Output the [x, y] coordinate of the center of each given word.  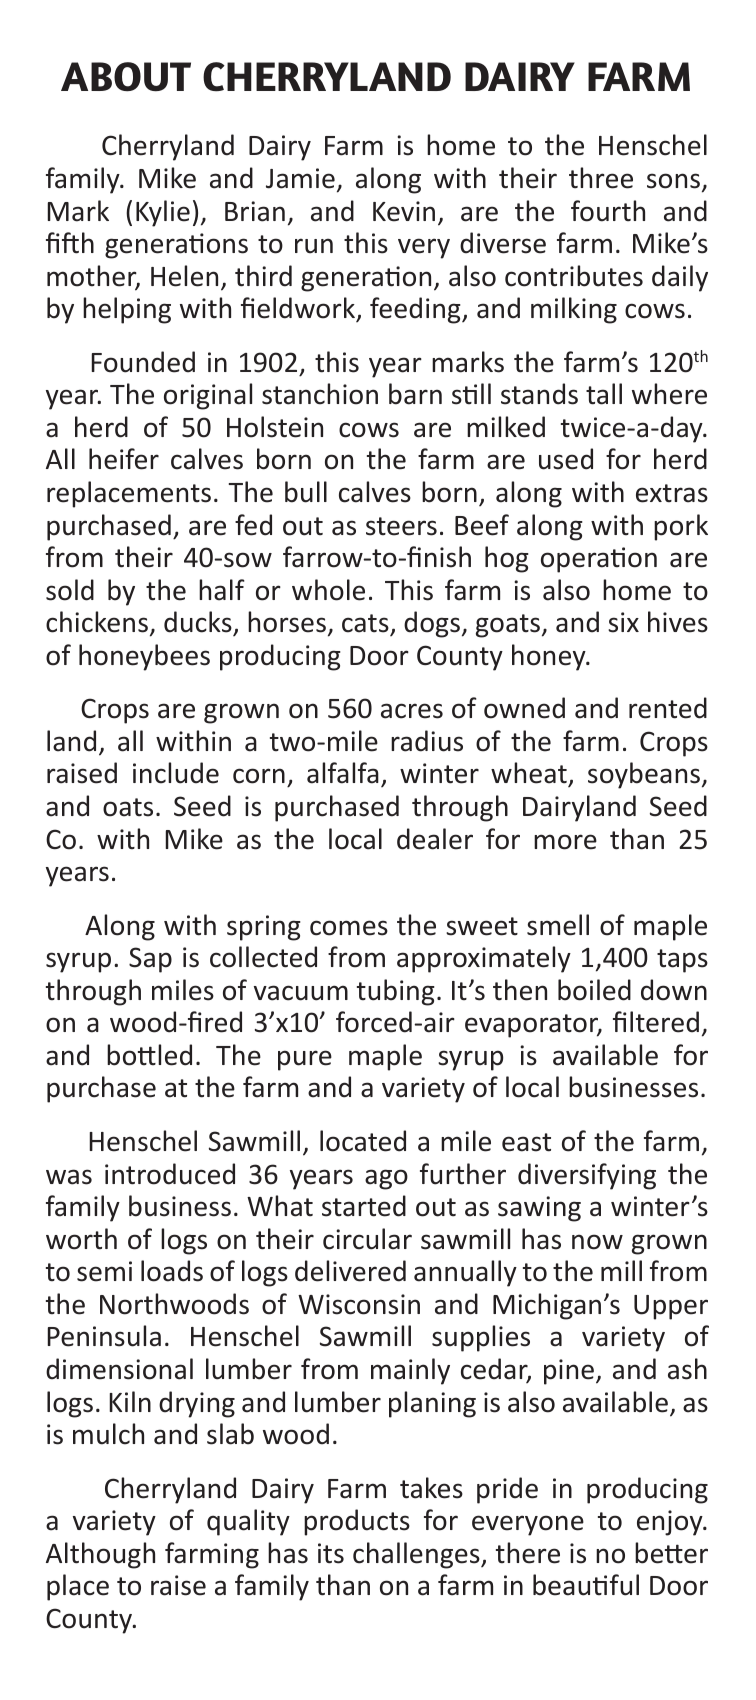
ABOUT [126, 77]
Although [100, 1555]
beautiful [586, 1585]
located [363, 1141]
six [623, 622]
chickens [97, 622]
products [357, 1522]
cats [365, 623]
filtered [656, 1022]
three [601, 178]
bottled [149, 1055]
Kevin [404, 211]
